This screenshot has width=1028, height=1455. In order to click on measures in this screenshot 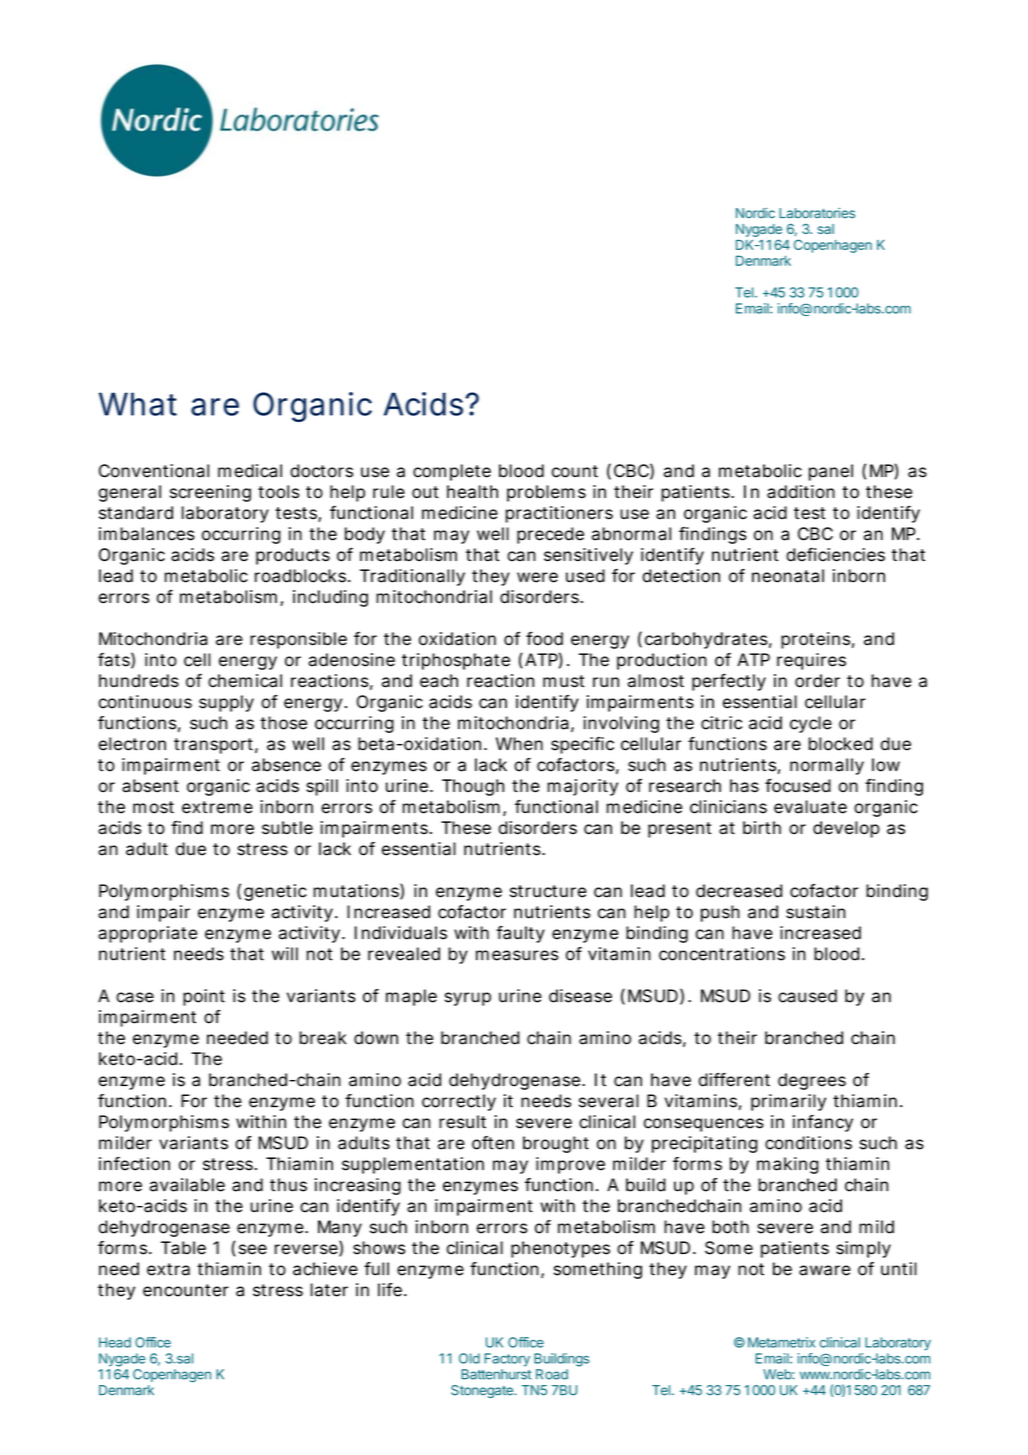, I will do `click(517, 955)`.
